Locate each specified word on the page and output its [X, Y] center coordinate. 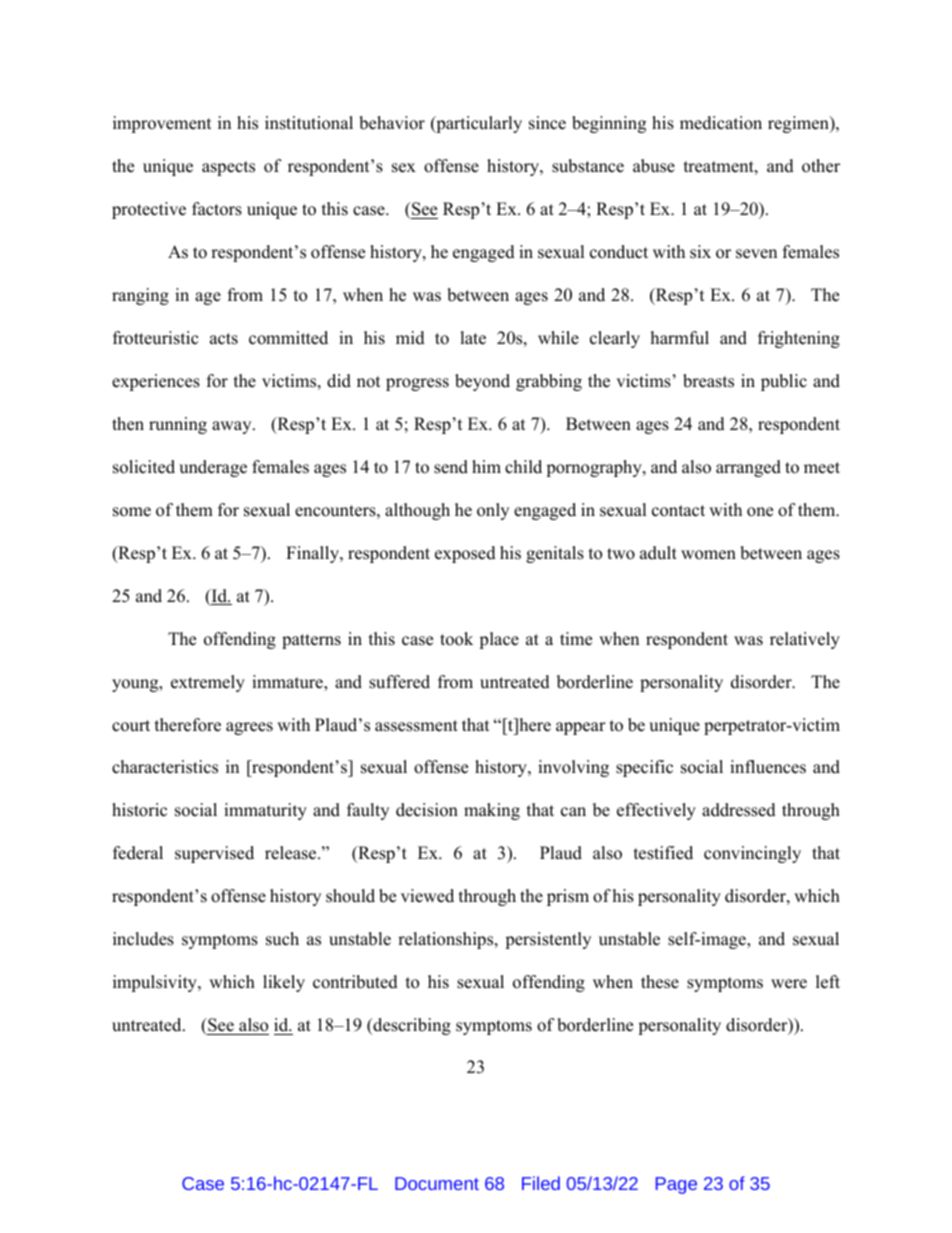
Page [676, 1185]
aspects [228, 168]
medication [721, 123]
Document [437, 1183]
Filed [541, 1183]
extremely [208, 683]
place [499, 640]
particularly [478, 124]
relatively [805, 640]
